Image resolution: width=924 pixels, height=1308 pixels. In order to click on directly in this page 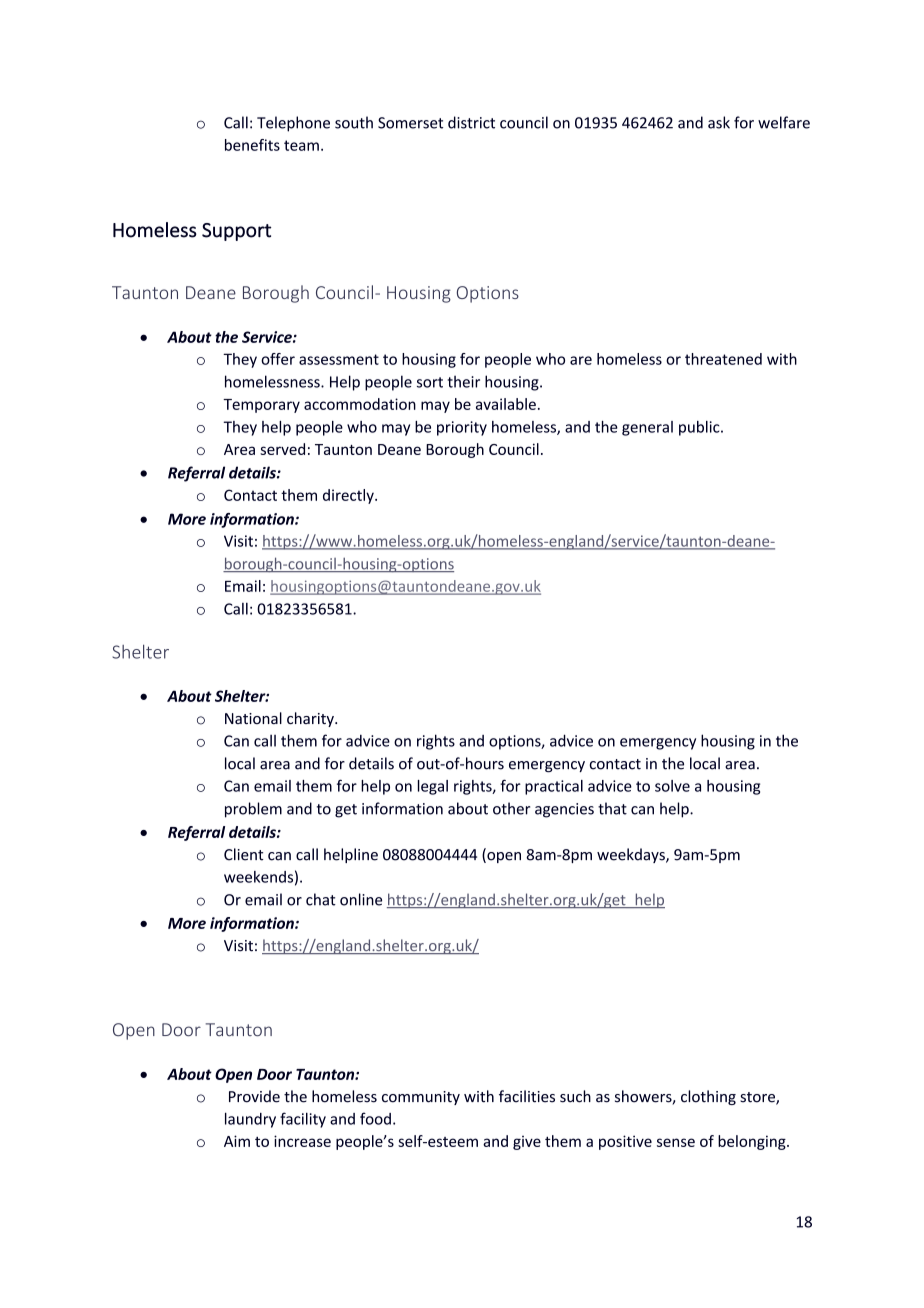, I will do `click(349, 496)`.
